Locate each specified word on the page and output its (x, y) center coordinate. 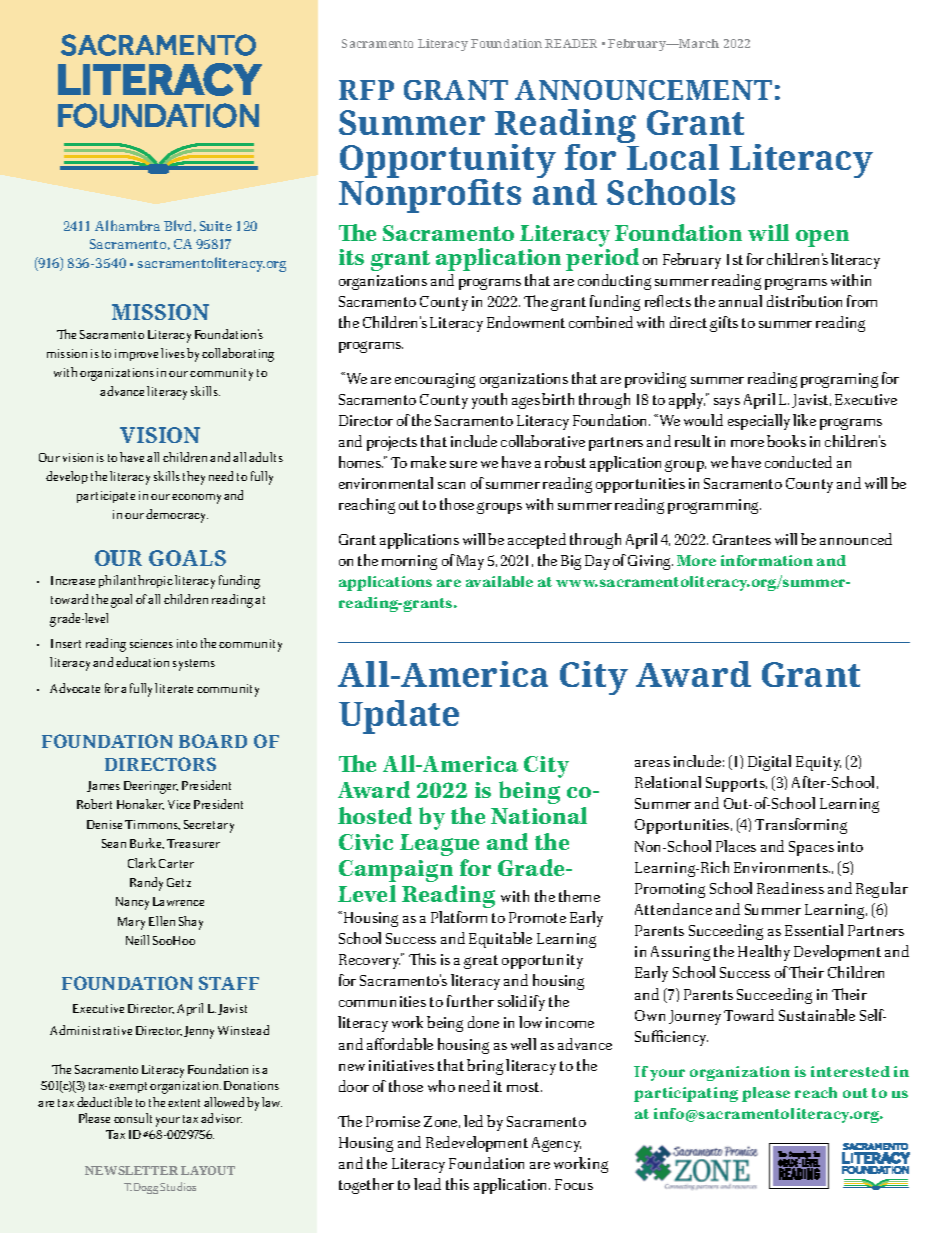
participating (686, 1094)
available (499, 581)
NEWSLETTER (131, 1170)
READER (571, 43)
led (473, 1121)
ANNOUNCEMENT (643, 90)
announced (856, 539)
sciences (151, 643)
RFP (366, 90)
